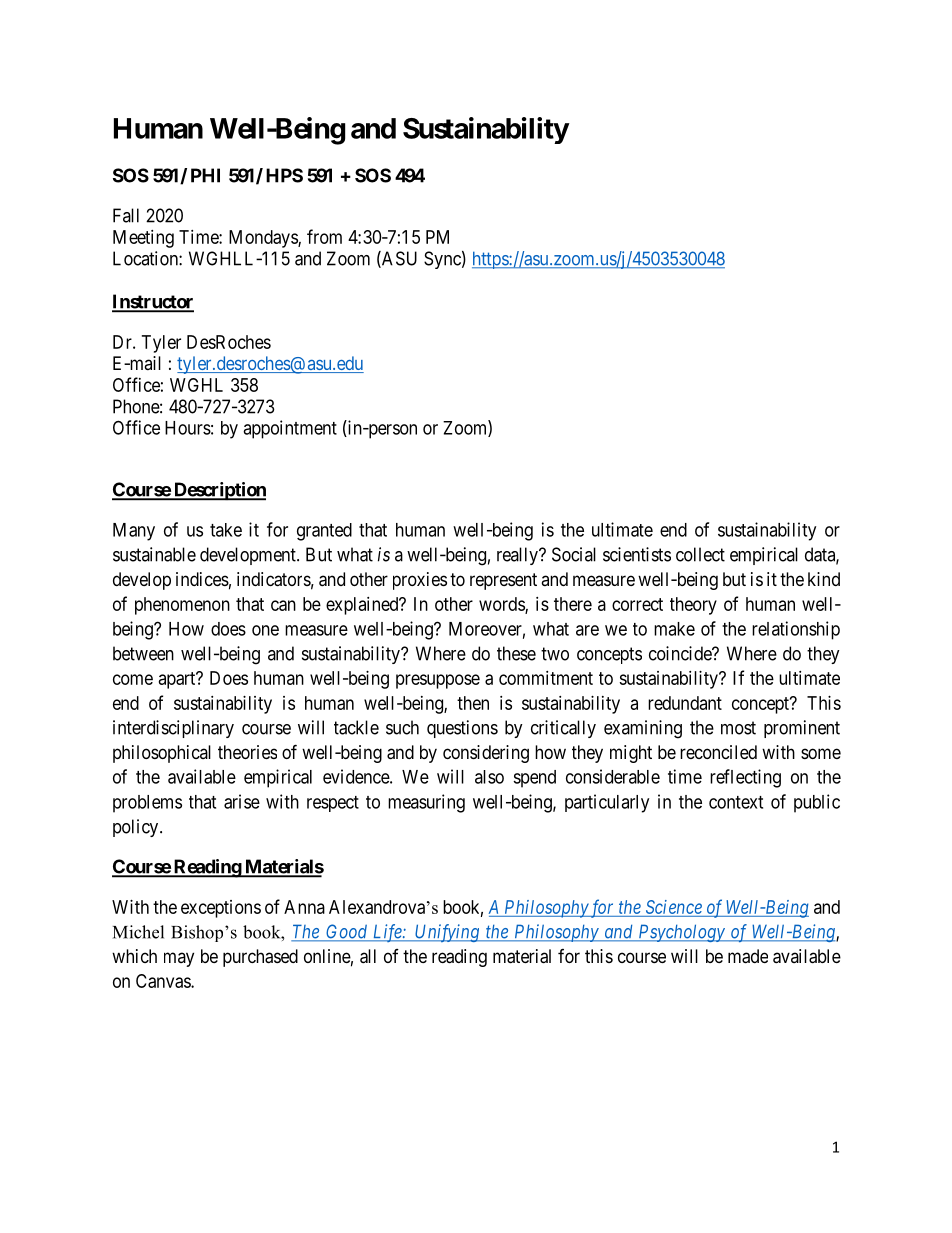 This screenshot has width=952, height=1233. What do you see at coordinates (284, 175) in the screenshot?
I see `HPS` at bounding box center [284, 175].
